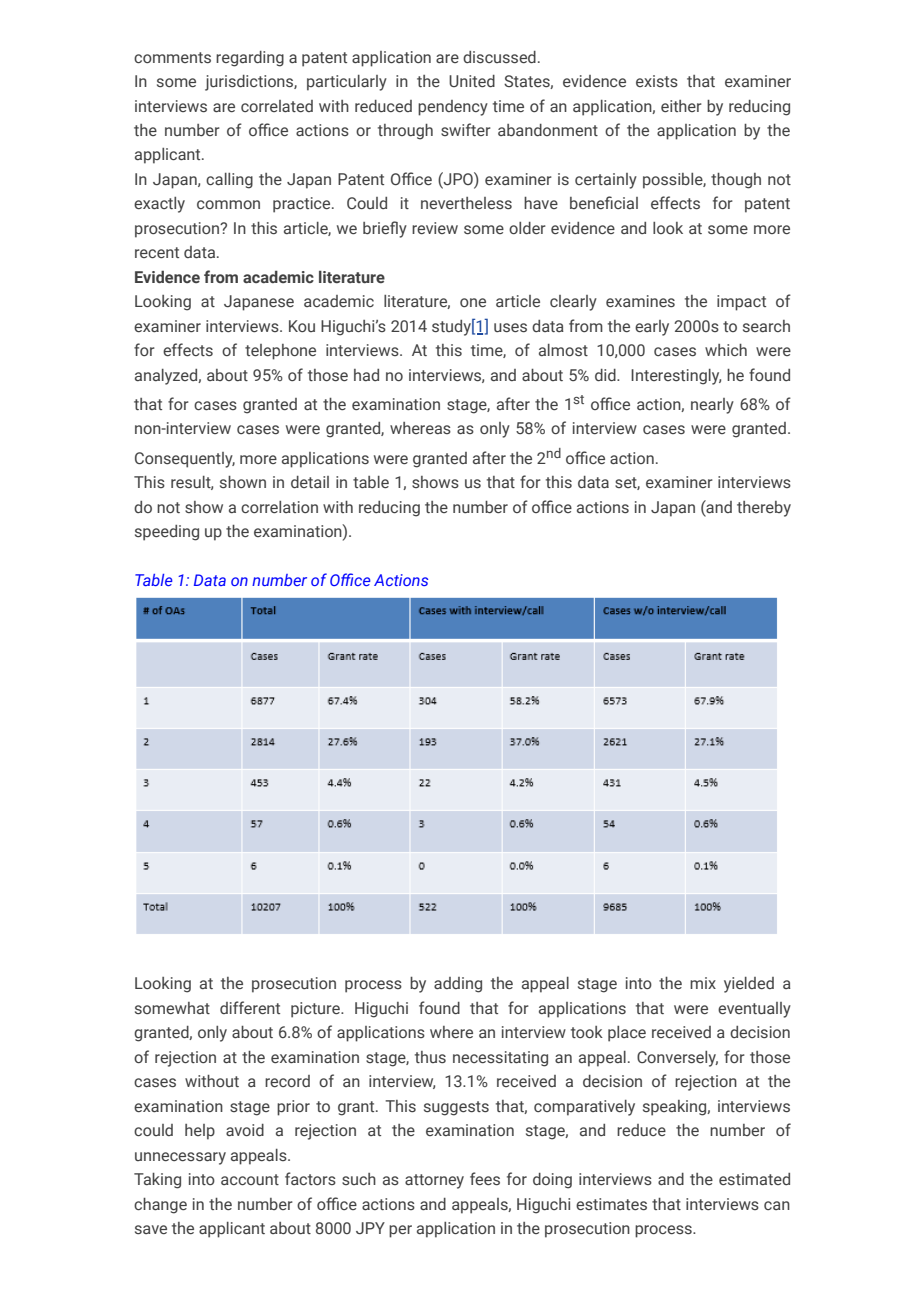 The height and width of the screenshot is (1308, 924). I want to click on United, so click(472, 81).
